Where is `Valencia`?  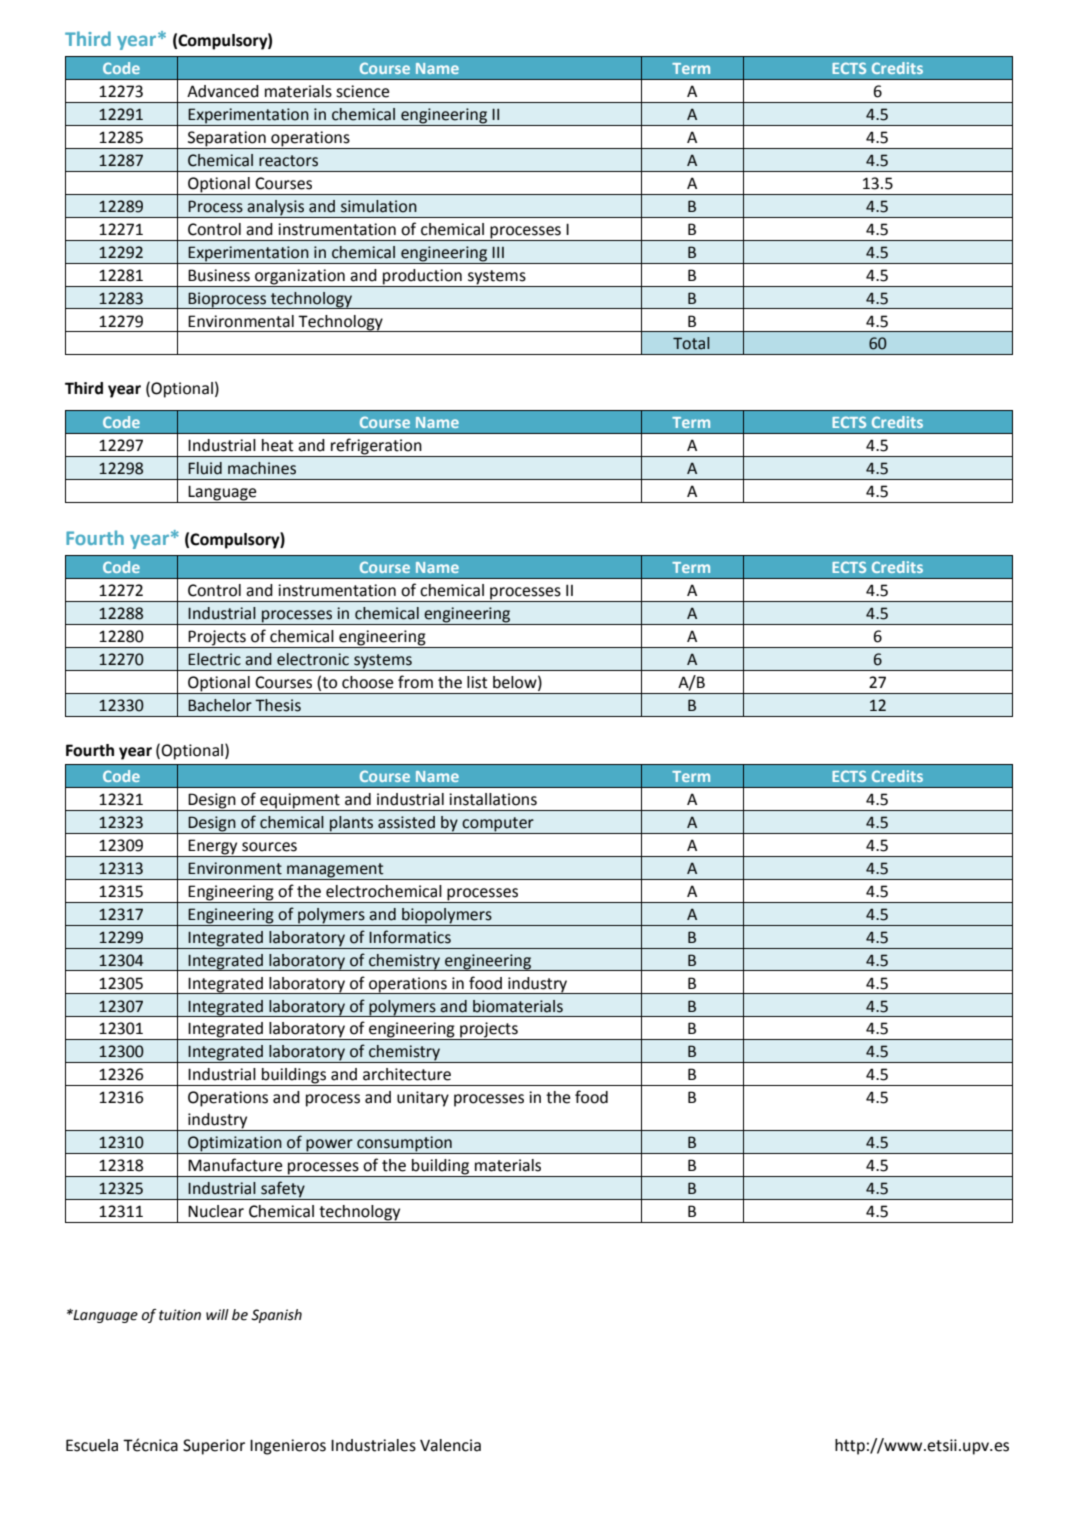
Valencia is located at coordinates (450, 1445).
